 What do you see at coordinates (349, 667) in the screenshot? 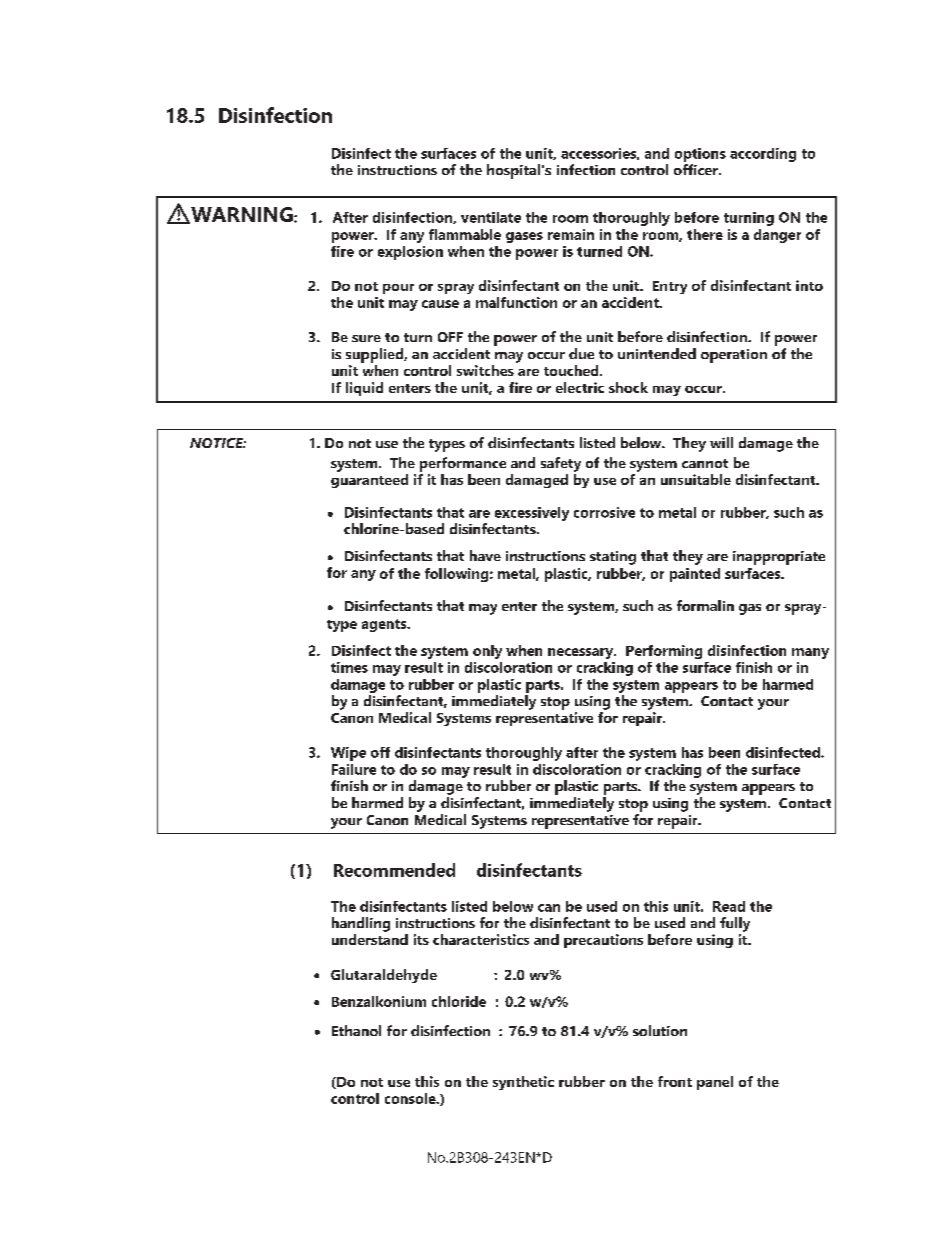
I see `times` at bounding box center [349, 667].
